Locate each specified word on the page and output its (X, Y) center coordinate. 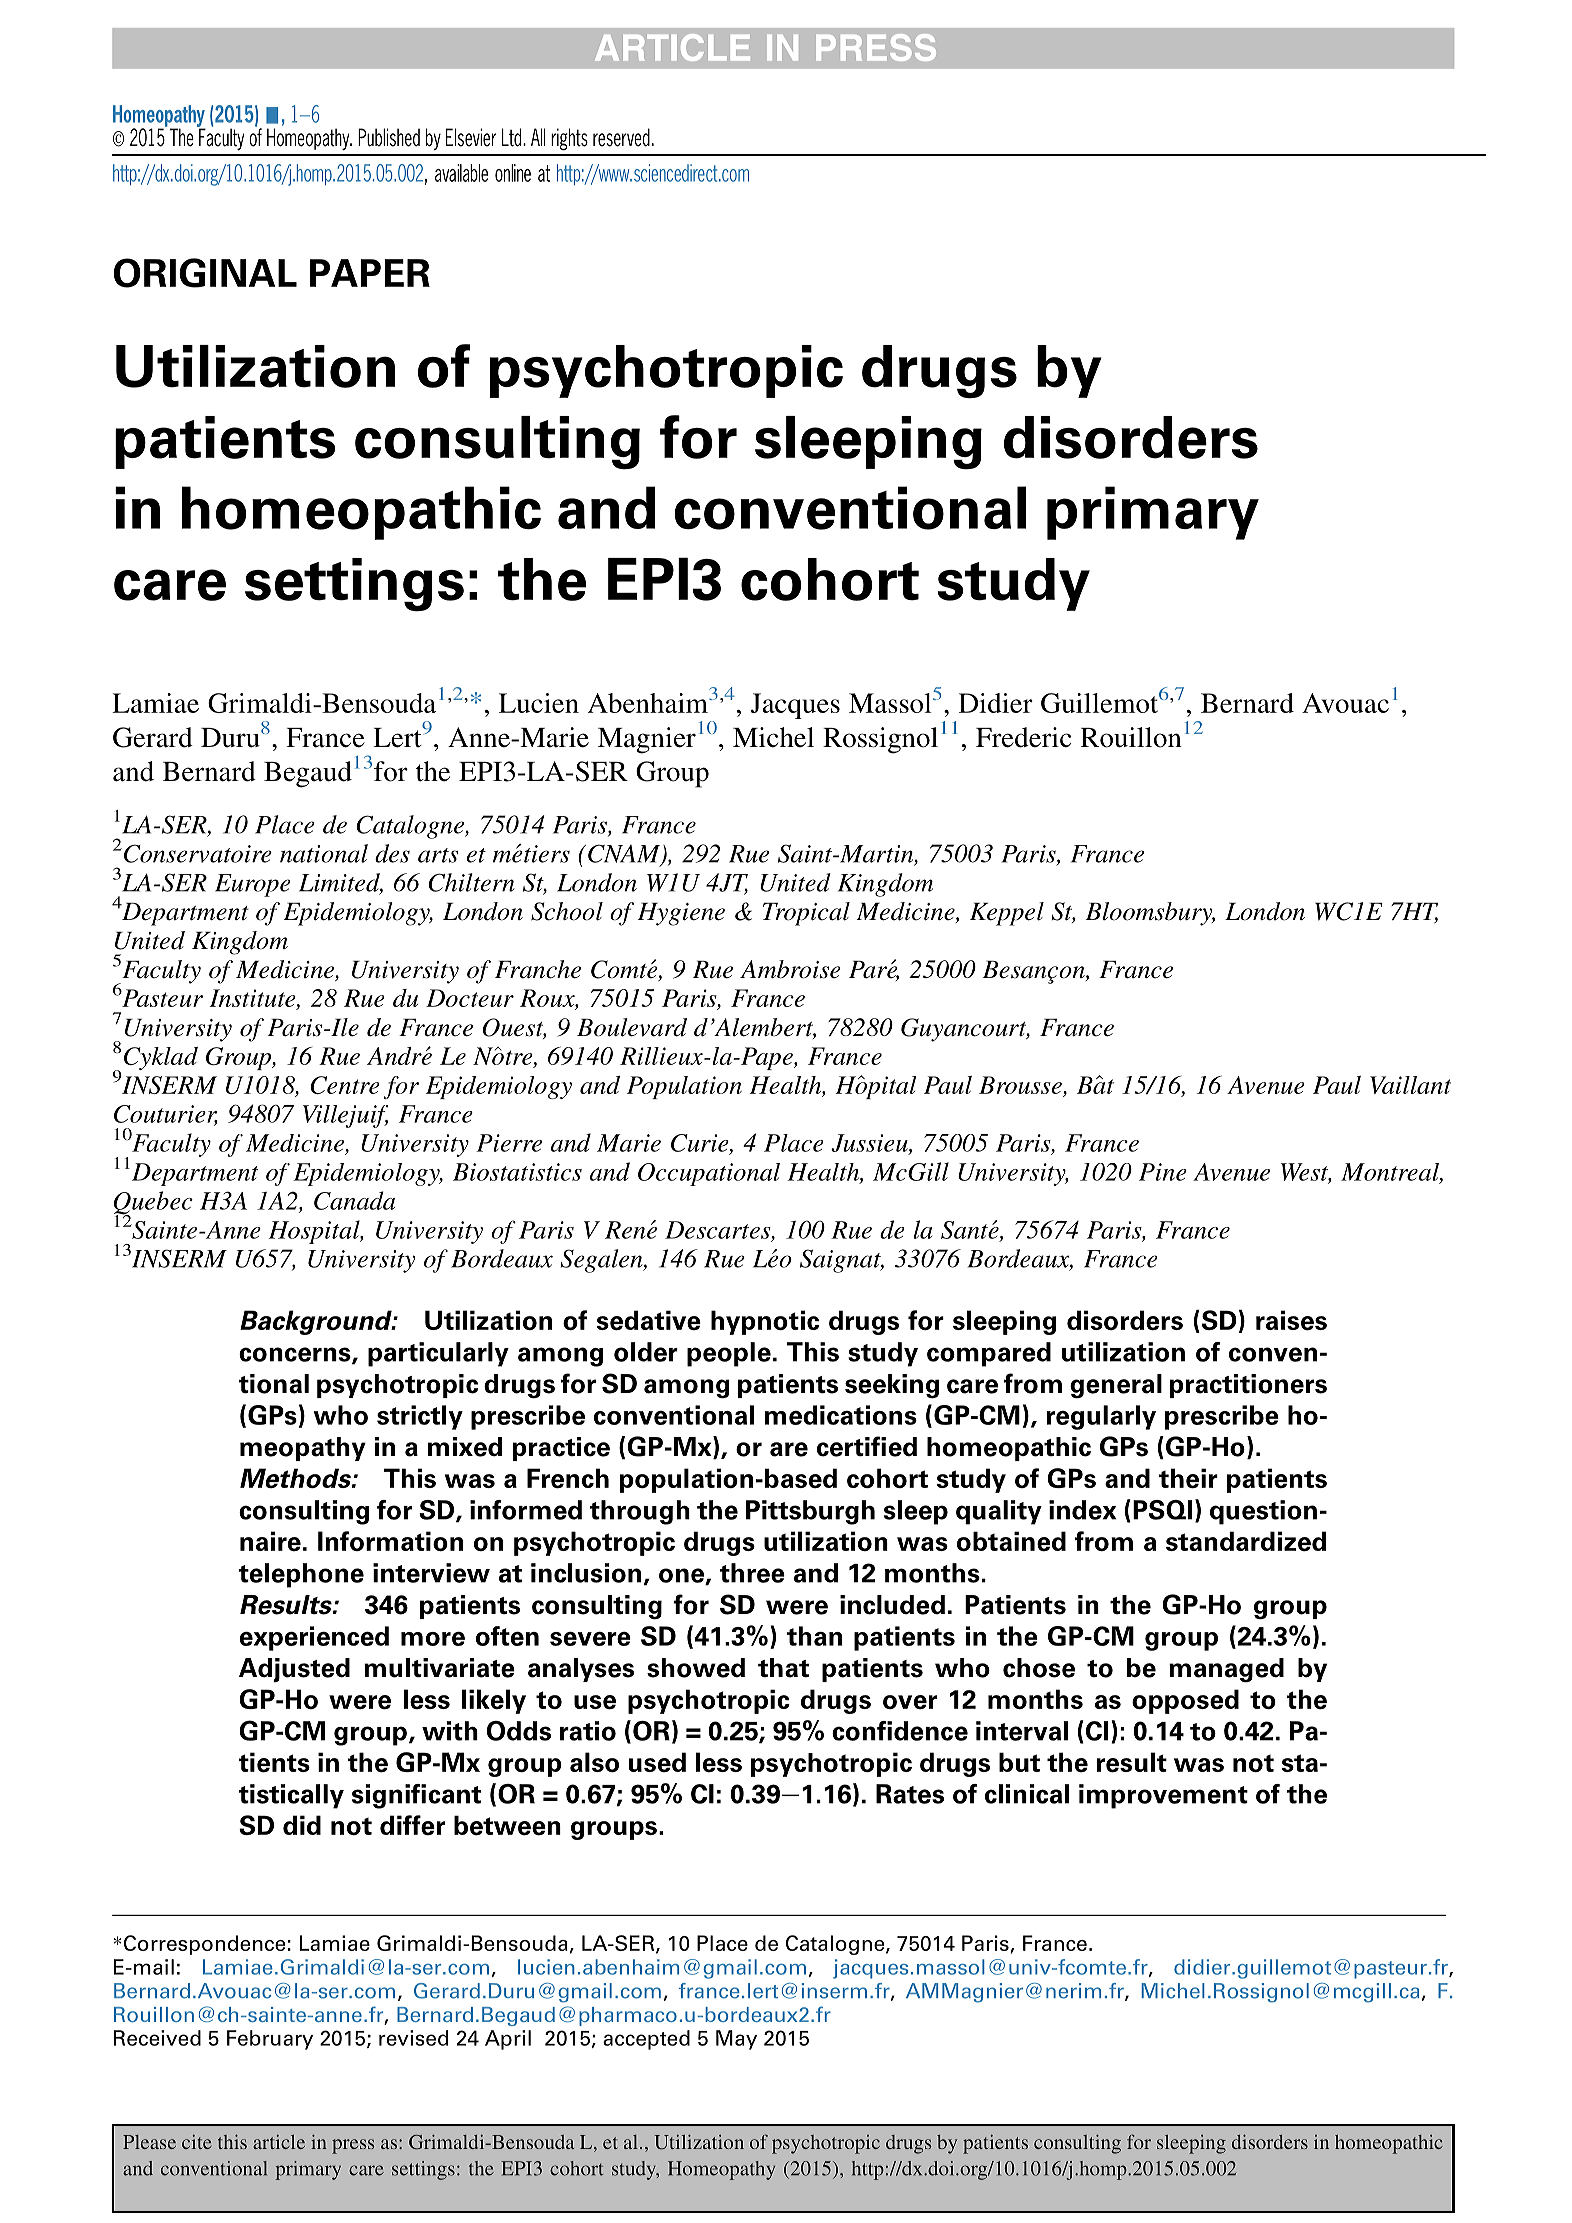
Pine (1163, 1172)
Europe (252, 885)
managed (1226, 1670)
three (752, 1573)
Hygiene (681, 914)
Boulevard (632, 1027)
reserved (621, 137)
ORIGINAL (205, 273)
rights (569, 139)
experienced (314, 1638)
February (270, 2040)
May (736, 2040)
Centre (345, 1085)
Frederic (1023, 737)
